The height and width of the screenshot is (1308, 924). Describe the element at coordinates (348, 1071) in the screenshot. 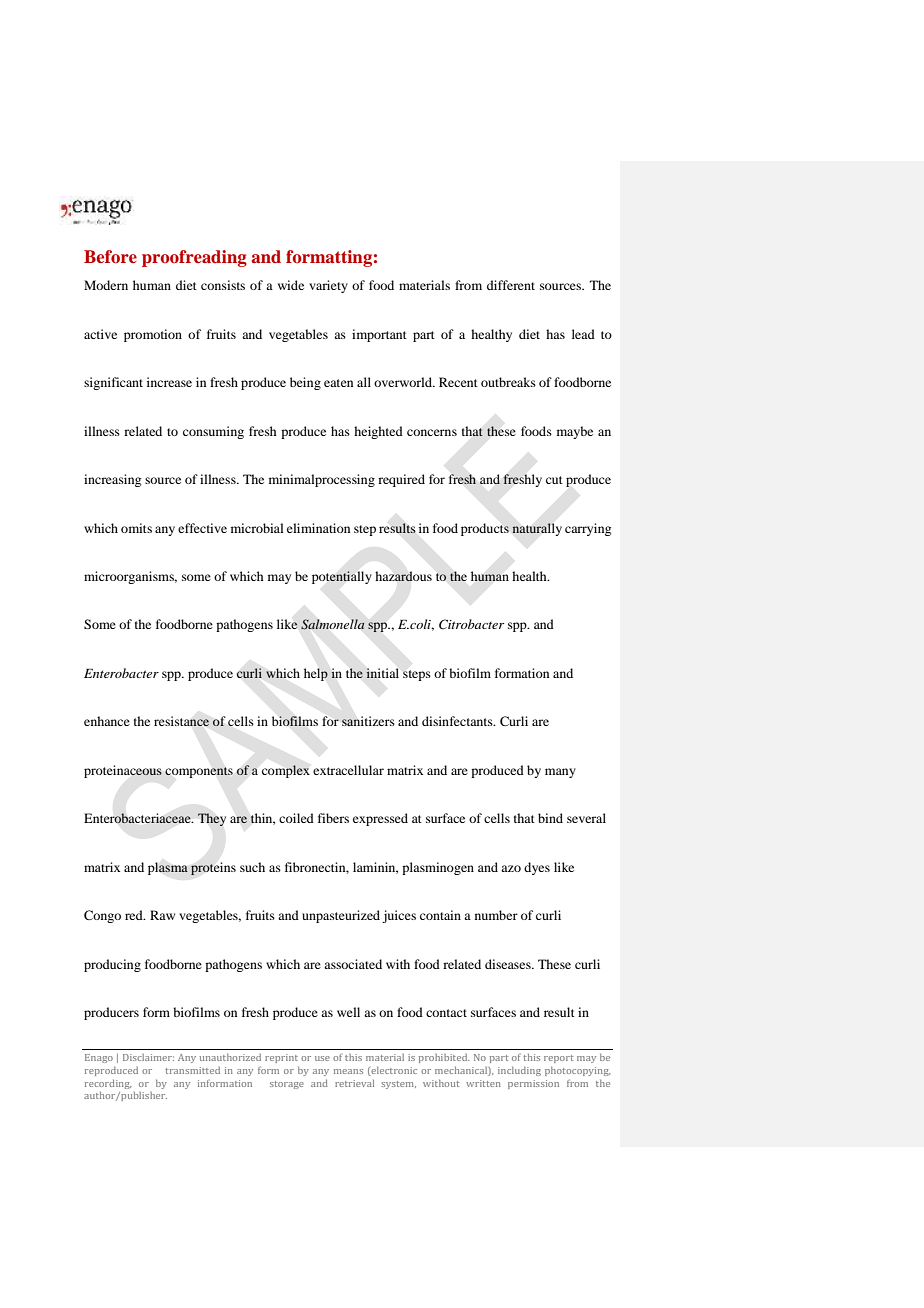

I see `means` at that location.
